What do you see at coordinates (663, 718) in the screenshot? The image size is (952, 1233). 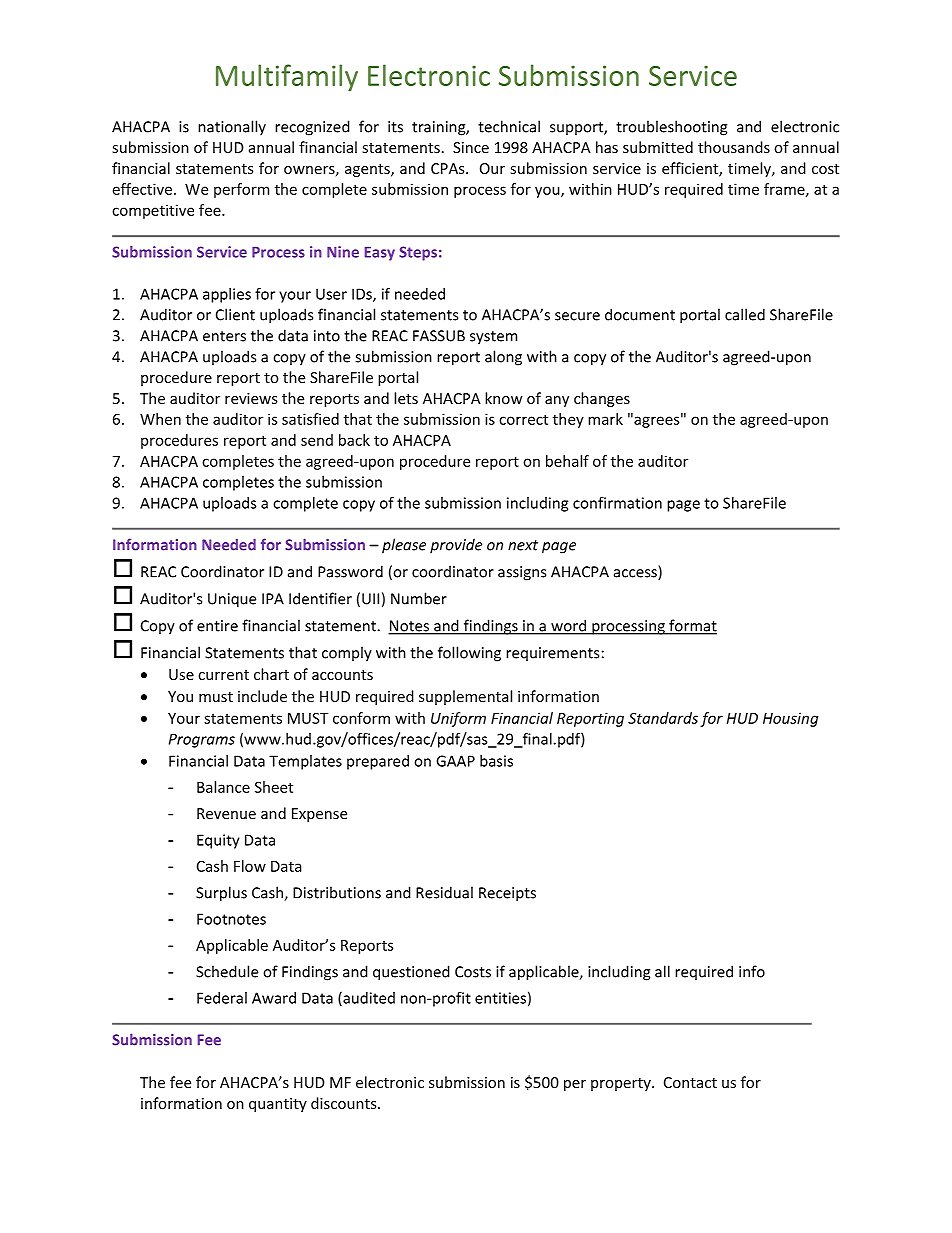 I see `Standards` at bounding box center [663, 718].
